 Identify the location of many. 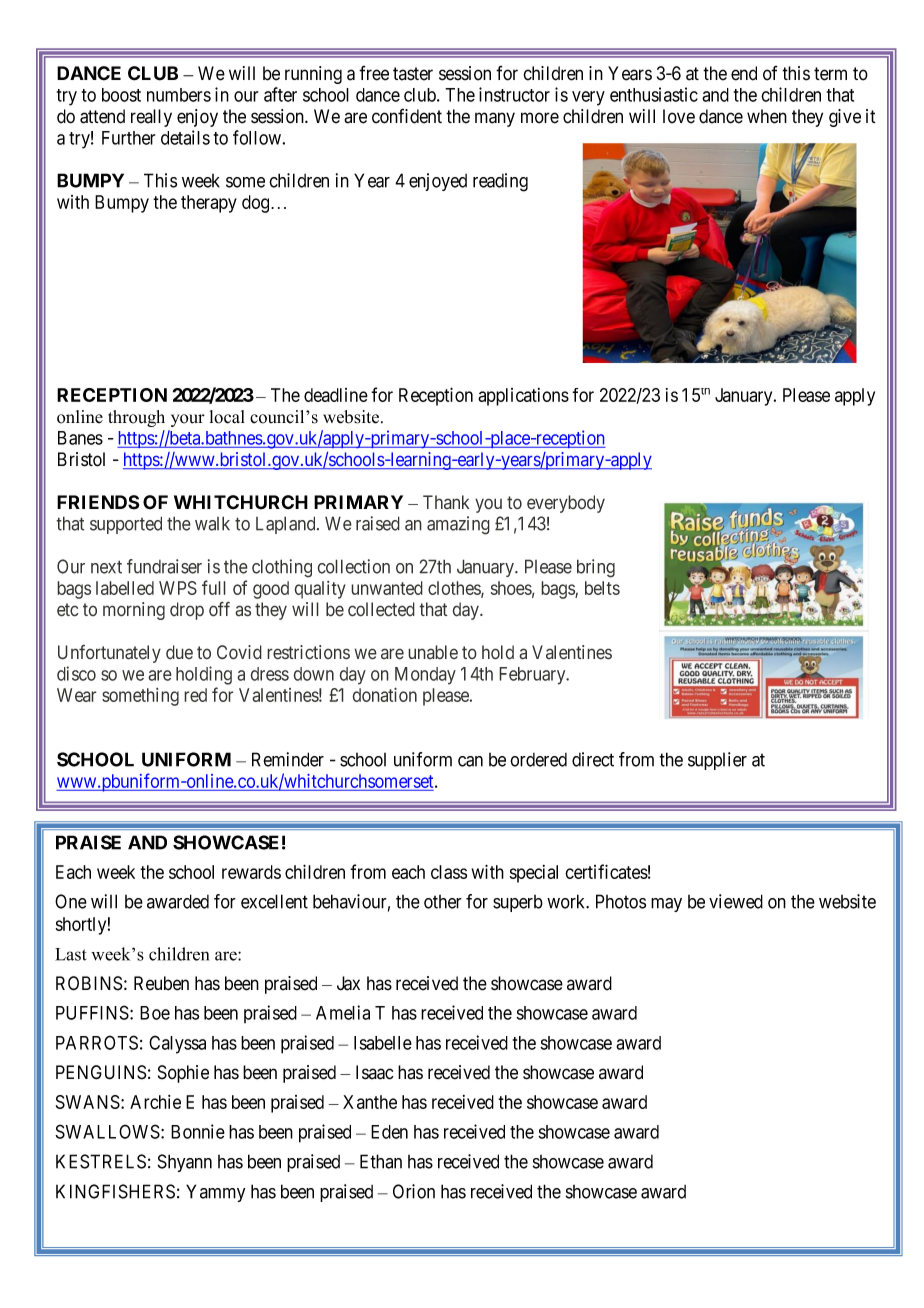
(495, 119).
